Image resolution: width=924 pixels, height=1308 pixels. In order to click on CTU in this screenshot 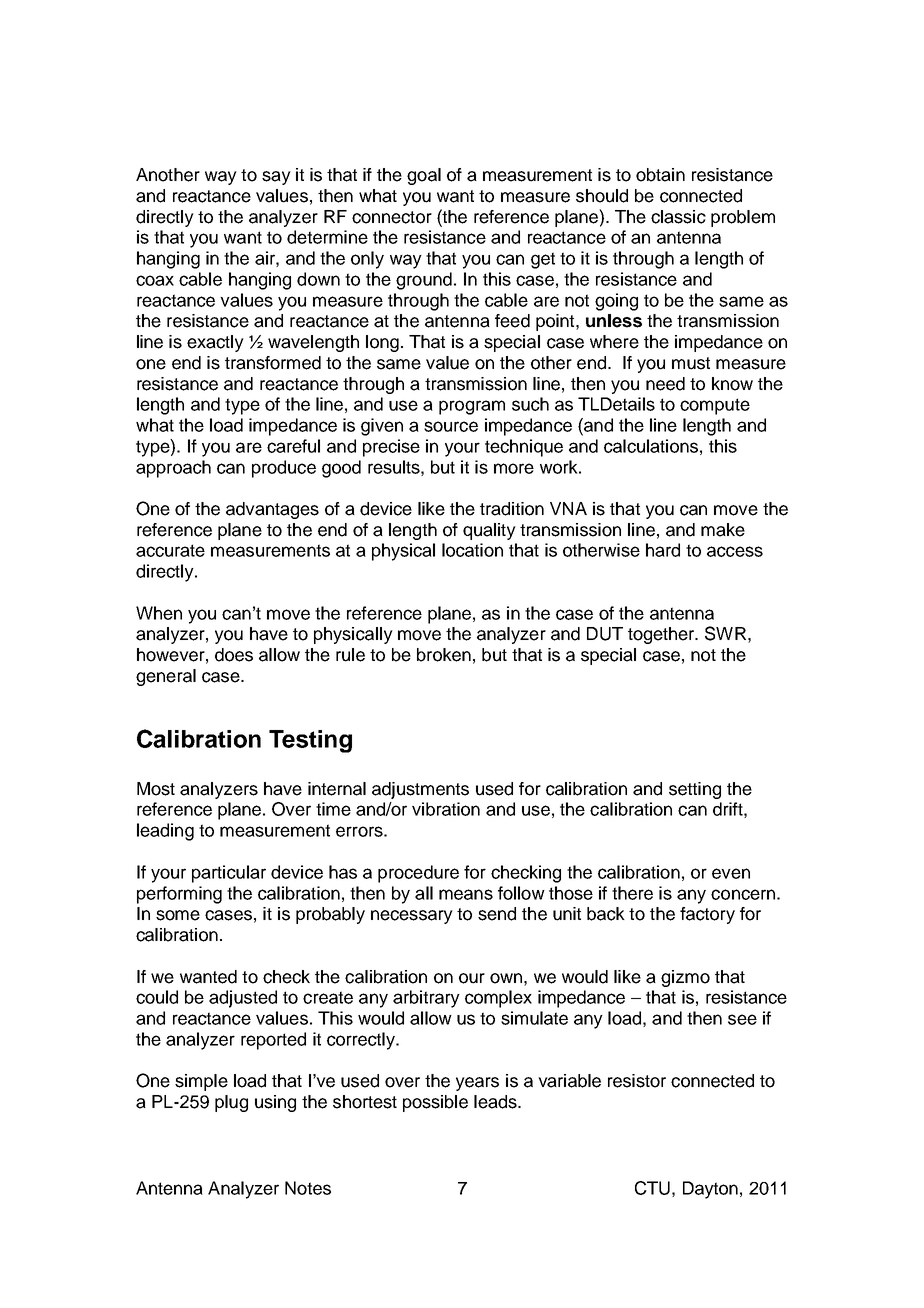, I will do `click(652, 1188)`.
